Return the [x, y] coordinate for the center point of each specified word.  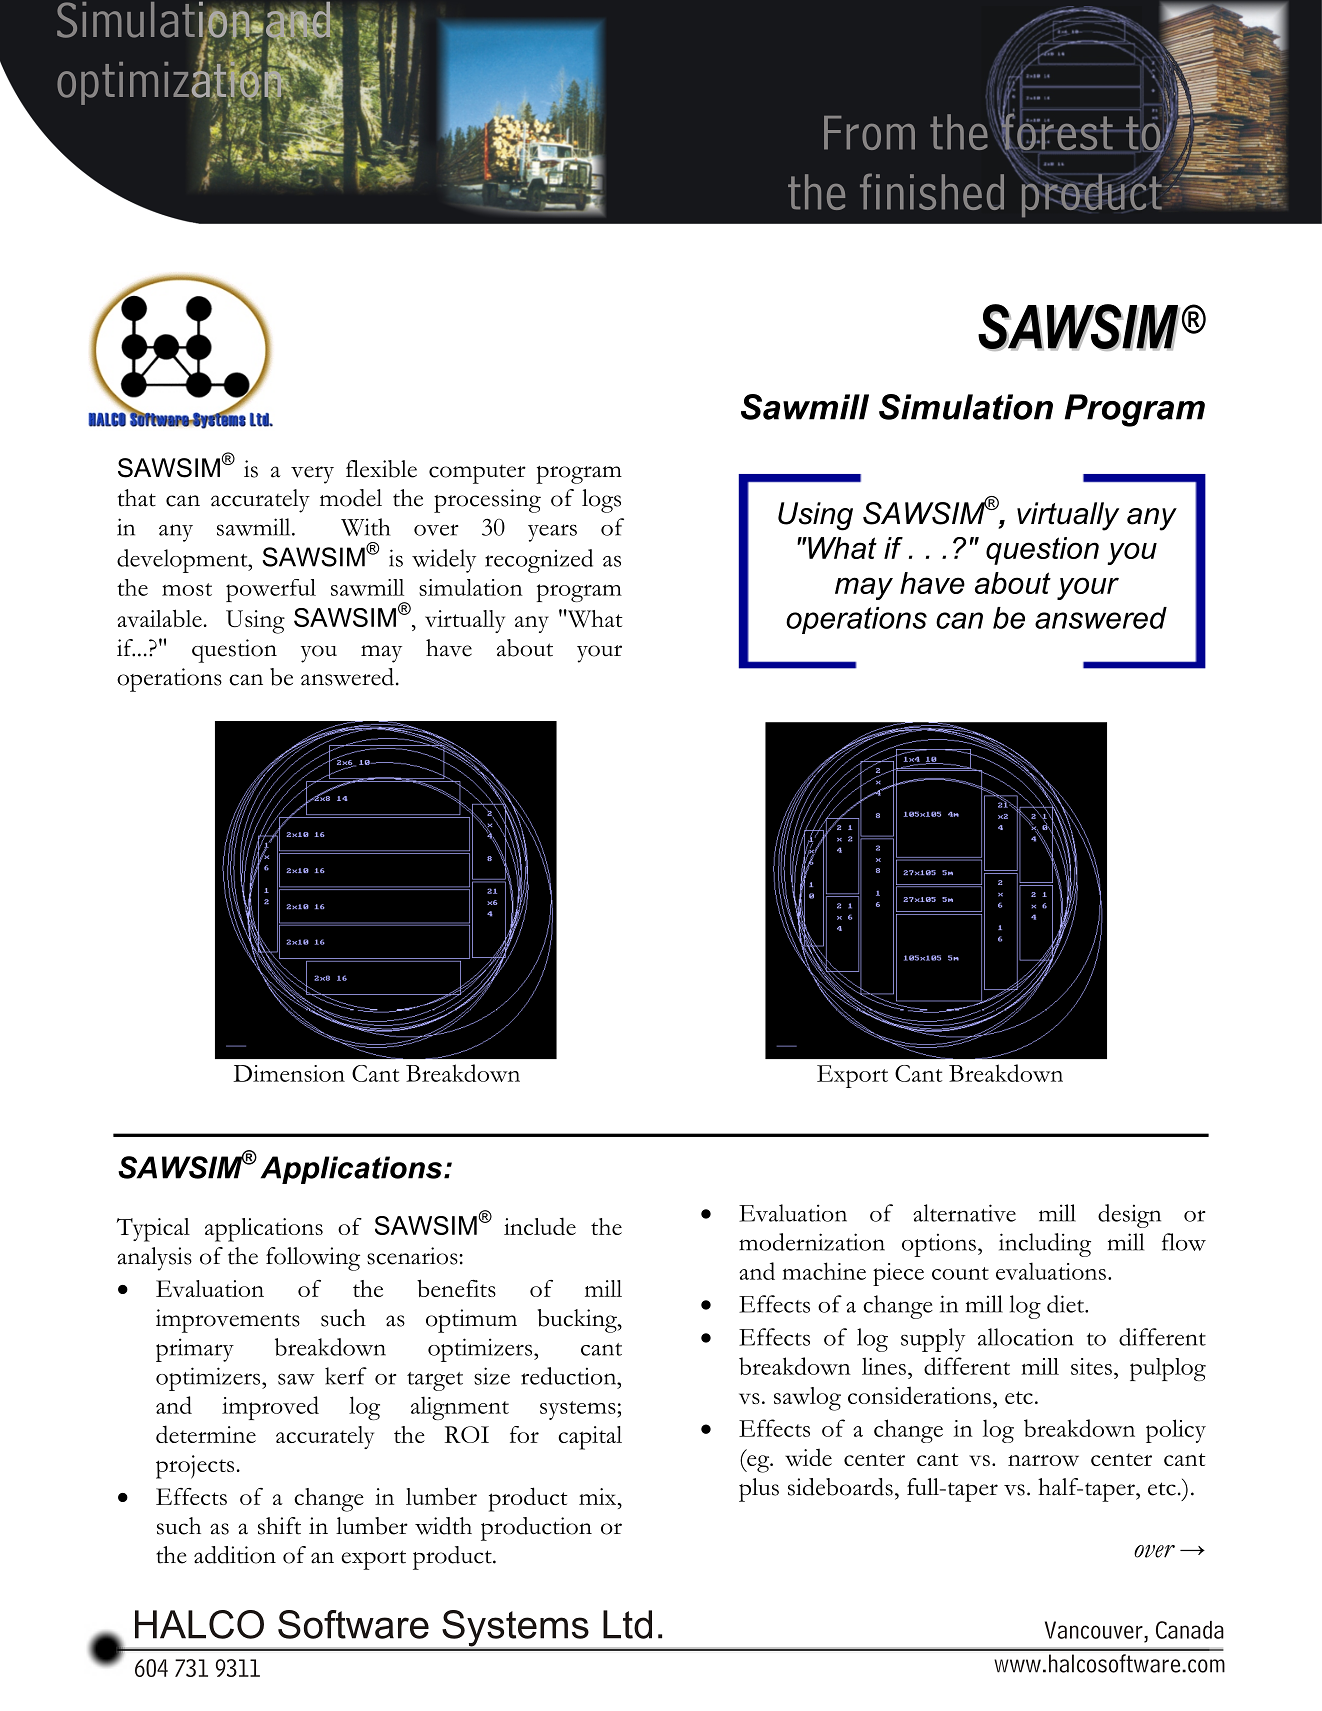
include [540, 1226]
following [313, 1259]
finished [932, 191]
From [869, 133]
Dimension [289, 1073]
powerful [271, 590]
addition [235, 1555]
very [312, 475]
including [1045, 1245]
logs [601, 501]
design [1129, 1216]
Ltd [627, 1624]
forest [1056, 130]
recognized [539, 561]
